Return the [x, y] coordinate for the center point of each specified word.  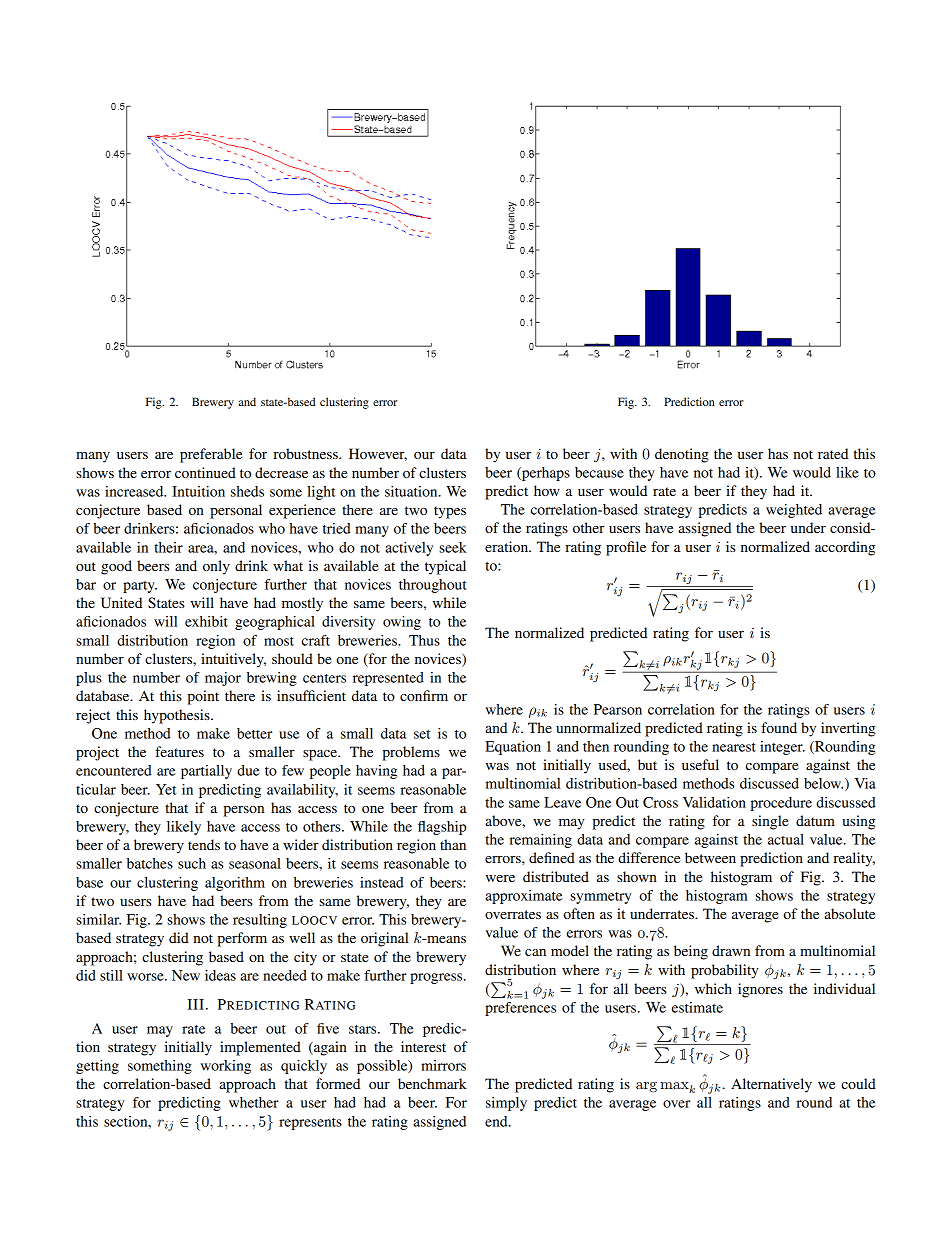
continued [205, 472]
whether [254, 1102]
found [779, 727]
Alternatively [771, 1085]
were [500, 878]
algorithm [235, 884]
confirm [424, 695]
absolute [849, 913]
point [203, 697]
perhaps [545, 474]
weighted [794, 511]
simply [506, 1104]
